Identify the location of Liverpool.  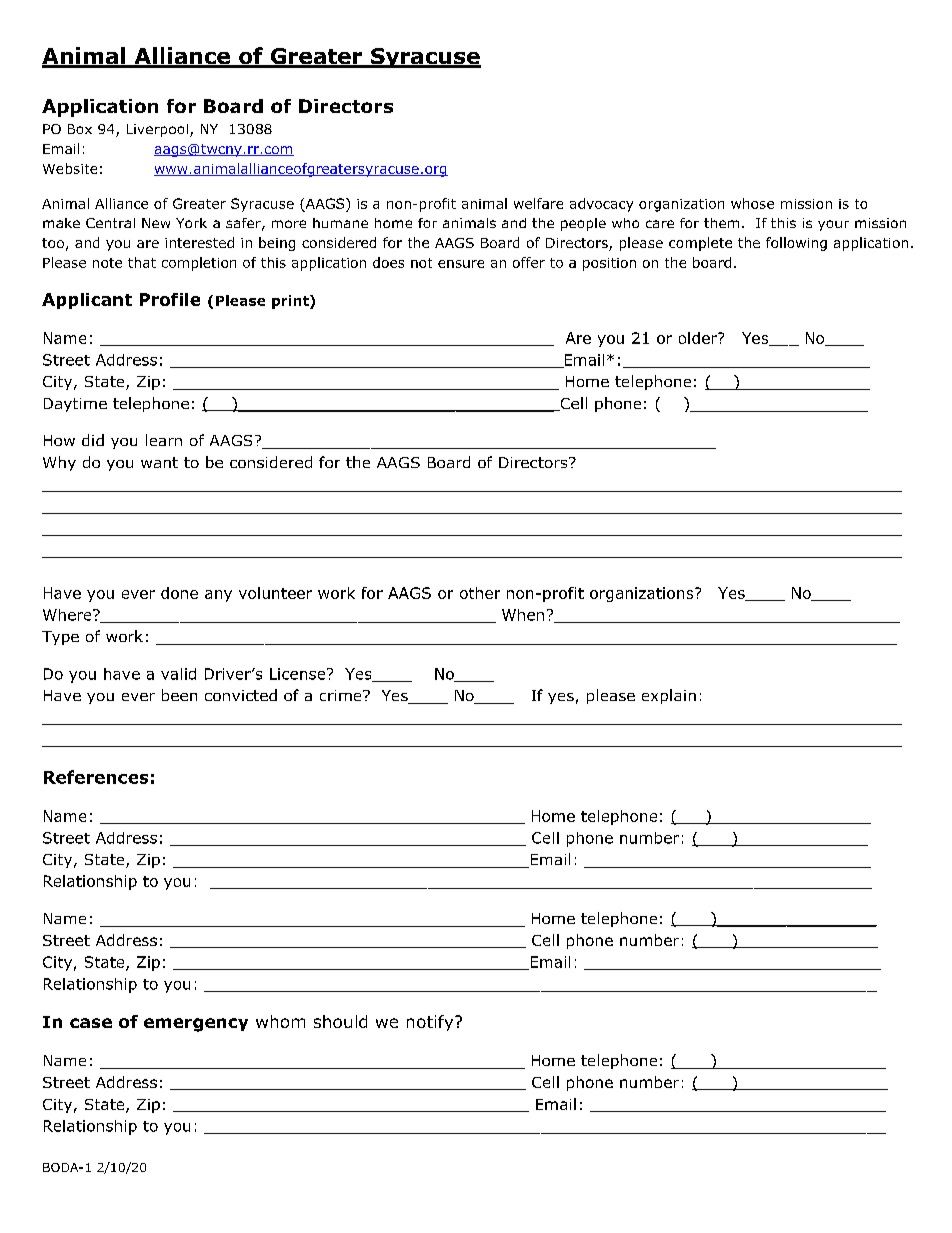
(157, 130).
